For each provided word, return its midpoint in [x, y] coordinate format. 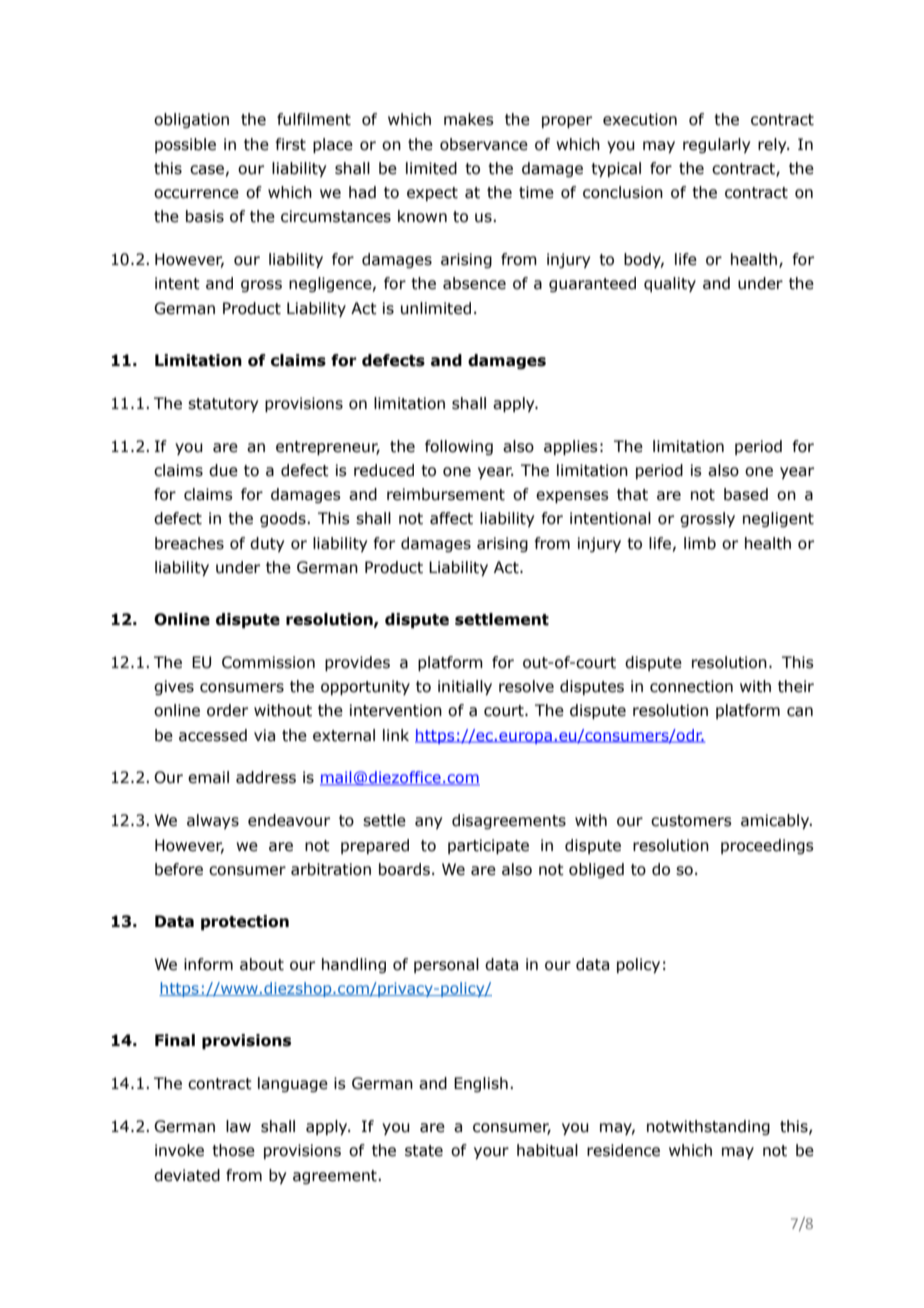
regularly [716, 145]
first [291, 144]
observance [484, 144]
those [233, 1150]
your [491, 1153]
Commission [268, 662]
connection [691, 686]
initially [465, 687]
